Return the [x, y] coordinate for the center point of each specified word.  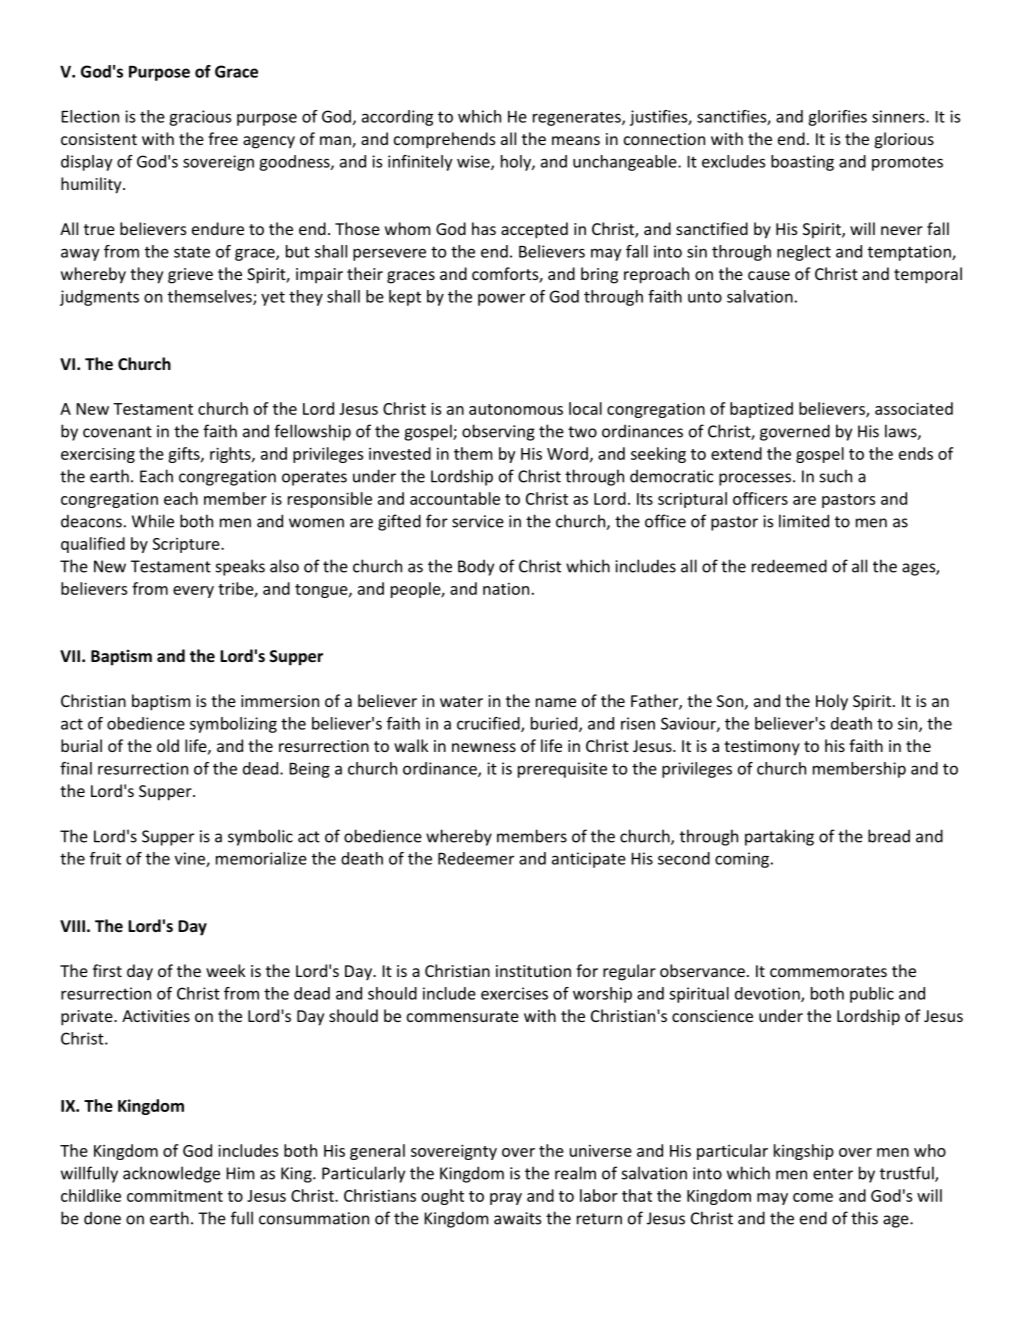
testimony [762, 748]
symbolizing [233, 725]
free [223, 138]
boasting [802, 163]
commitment [175, 1195]
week [225, 970]
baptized [761, 410]
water [461, 701]
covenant [117, 432]
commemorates [828, 971]
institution [533, 971]
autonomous [516, 409]
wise [474, 162]
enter [833, 1174]
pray [506, 1199]
